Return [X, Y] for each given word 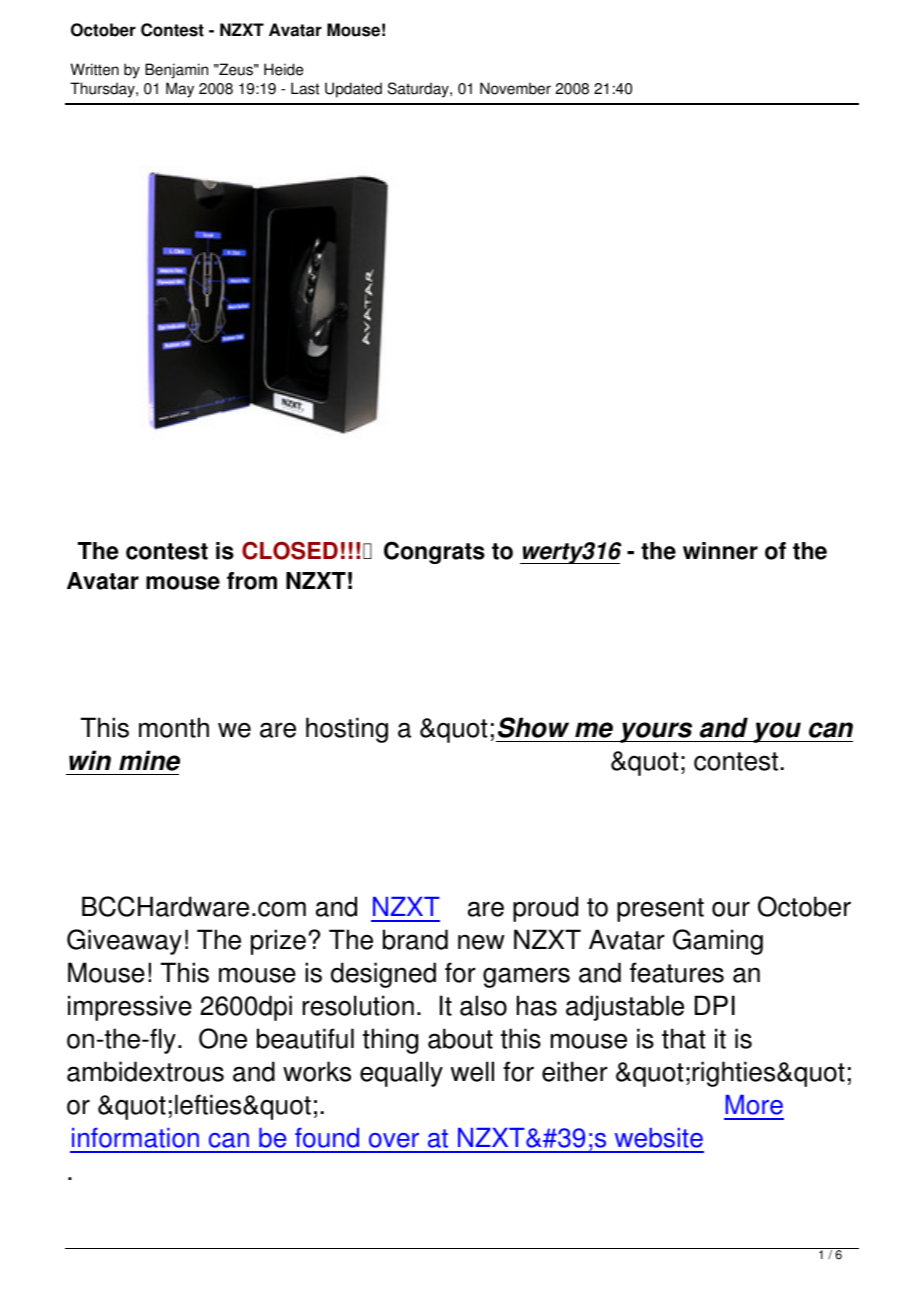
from [252, 581]
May [180, 90]
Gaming [718, 942]
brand [415, 939]
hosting [347, 730]
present [660, 910]
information [135, 1137]
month [174, 727]
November [515, 88]
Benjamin [176, 71]
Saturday [419, 90]
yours [656, 732]
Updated [353, 90]
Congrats [434, 552]
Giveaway [124, 942]
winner [720, 551]
